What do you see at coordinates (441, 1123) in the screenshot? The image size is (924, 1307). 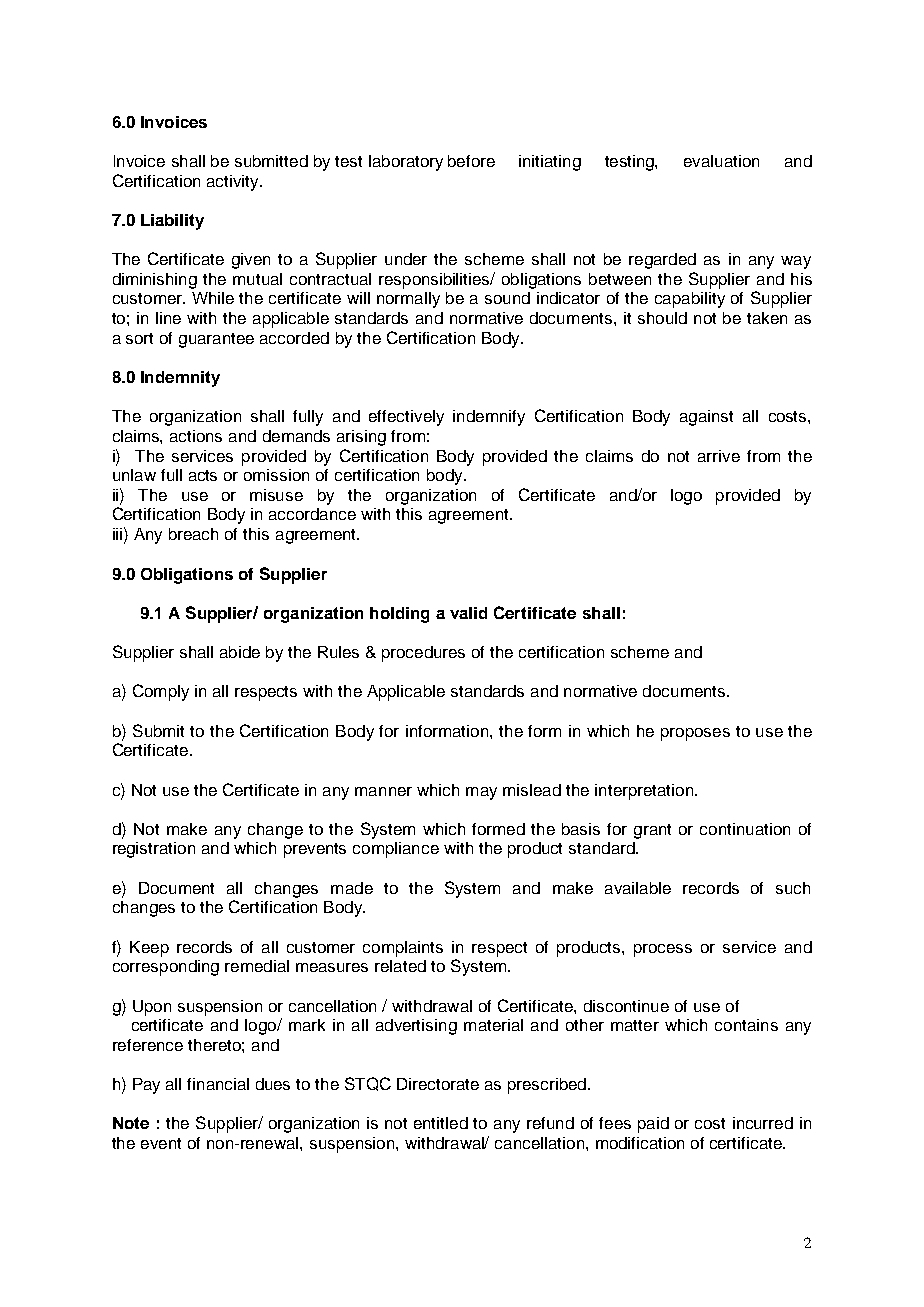 I see `entitled` at bounding box center [441, 1123].
